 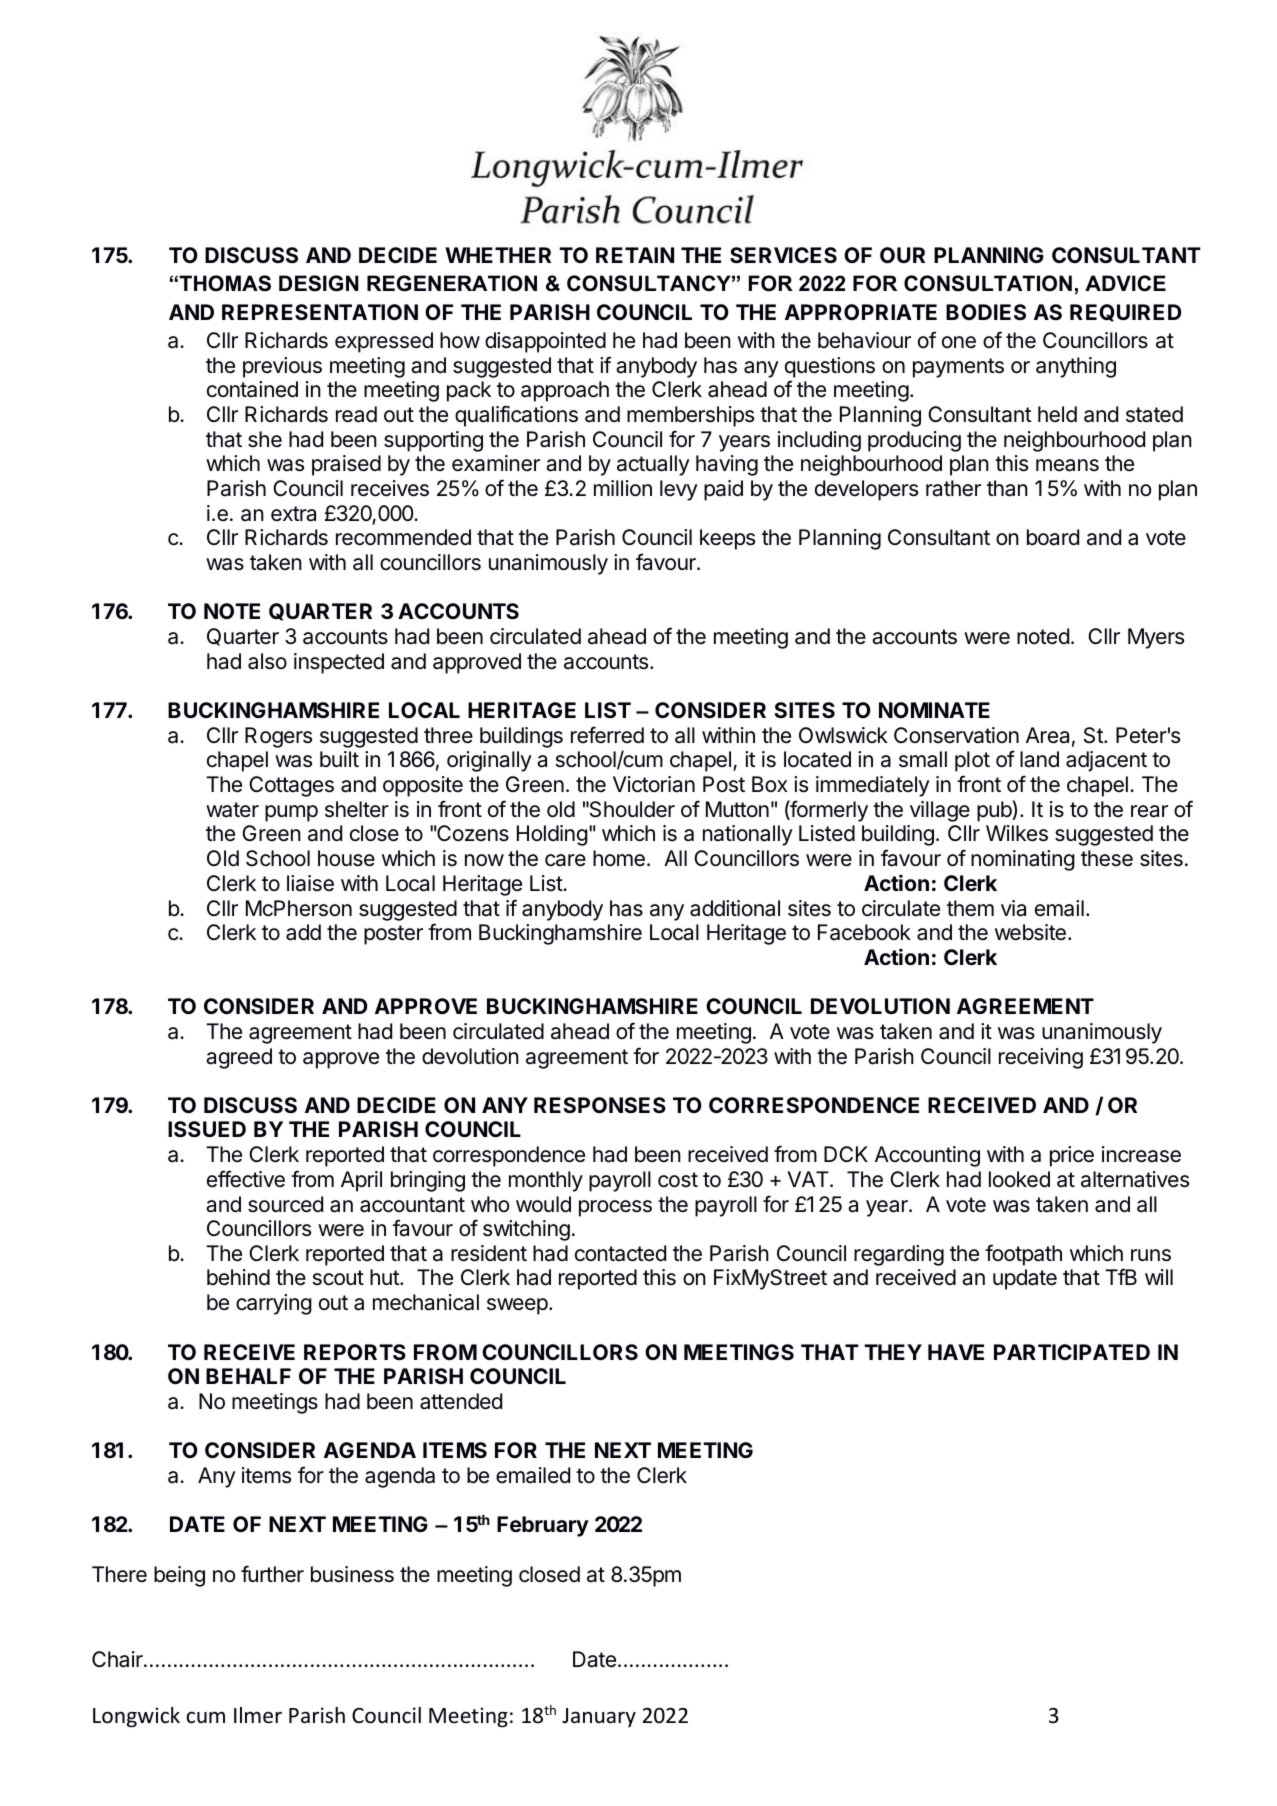 I want to click on land, so click(x=1039, y=759).
